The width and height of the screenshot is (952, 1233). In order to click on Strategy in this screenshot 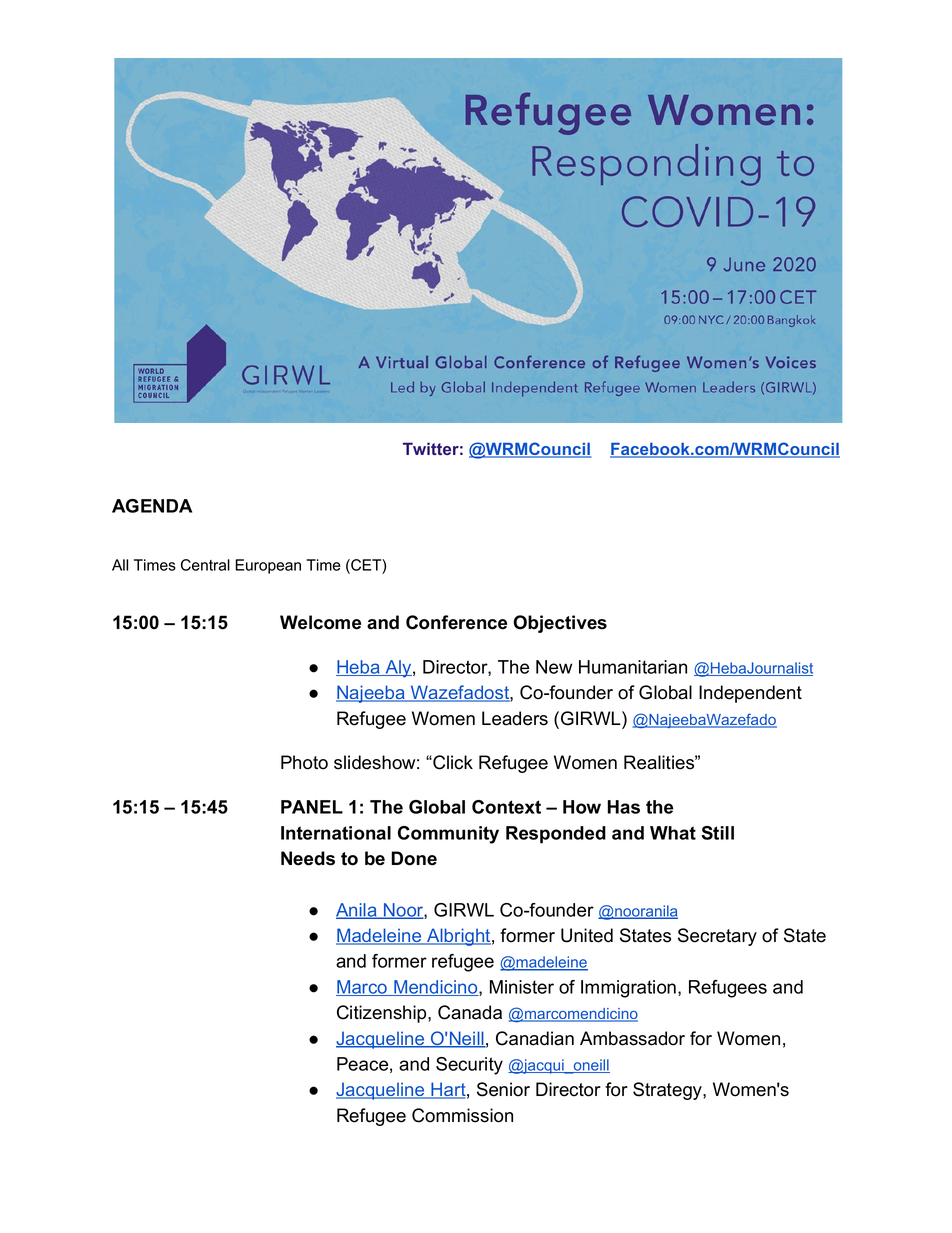, I will do `click(668, 1091)`.
